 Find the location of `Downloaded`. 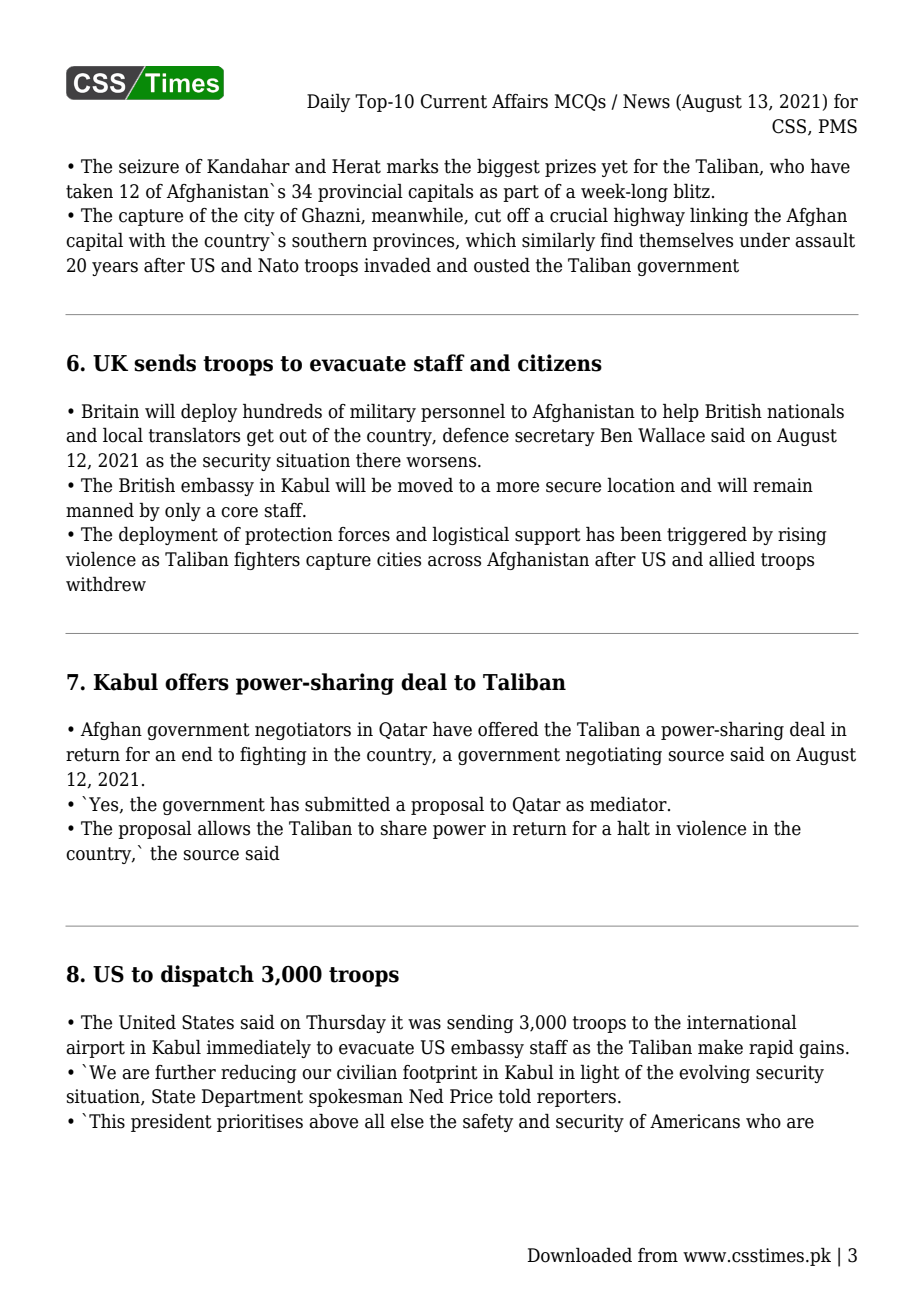

Downloaded is located at coordinates (579, 1255).
